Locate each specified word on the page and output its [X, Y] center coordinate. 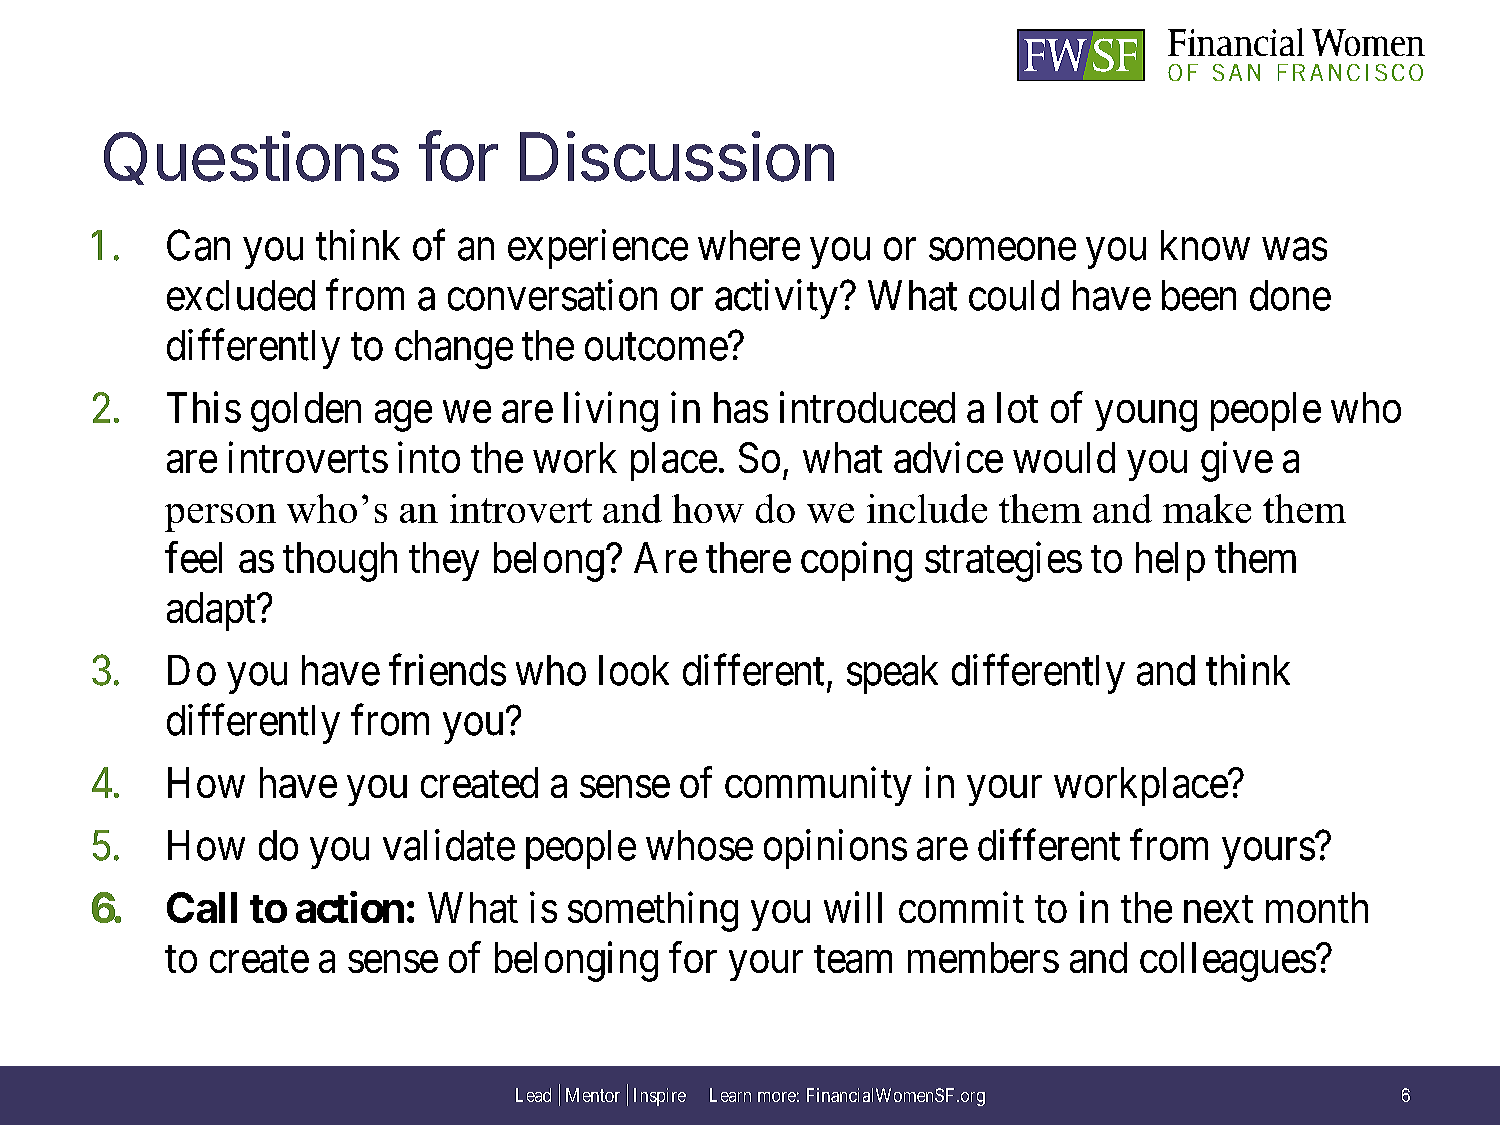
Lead [533, 1095]
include [927, 508]
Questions [251, 158]
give [1237, 462]
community [818, 786]
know [1205, 245]
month [1317, 907]
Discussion [677, 156]
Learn [730, 1095]
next [1218, 909]
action [350, 907]
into [429, 457]
